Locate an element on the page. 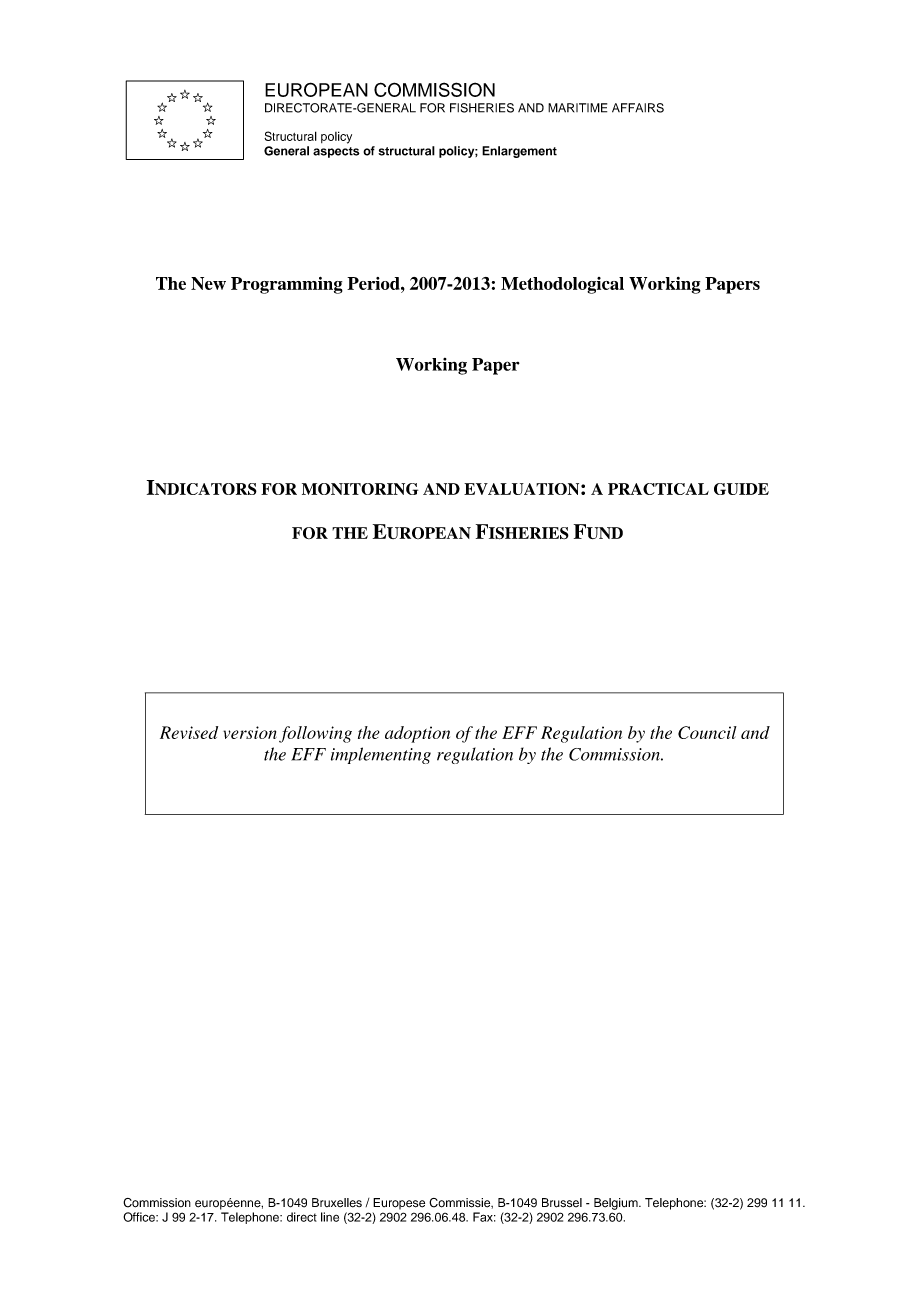 Image resolution: width=924 pixels, height=1308 pixels. AFFAIRS is located at coordinates (638, 108).
